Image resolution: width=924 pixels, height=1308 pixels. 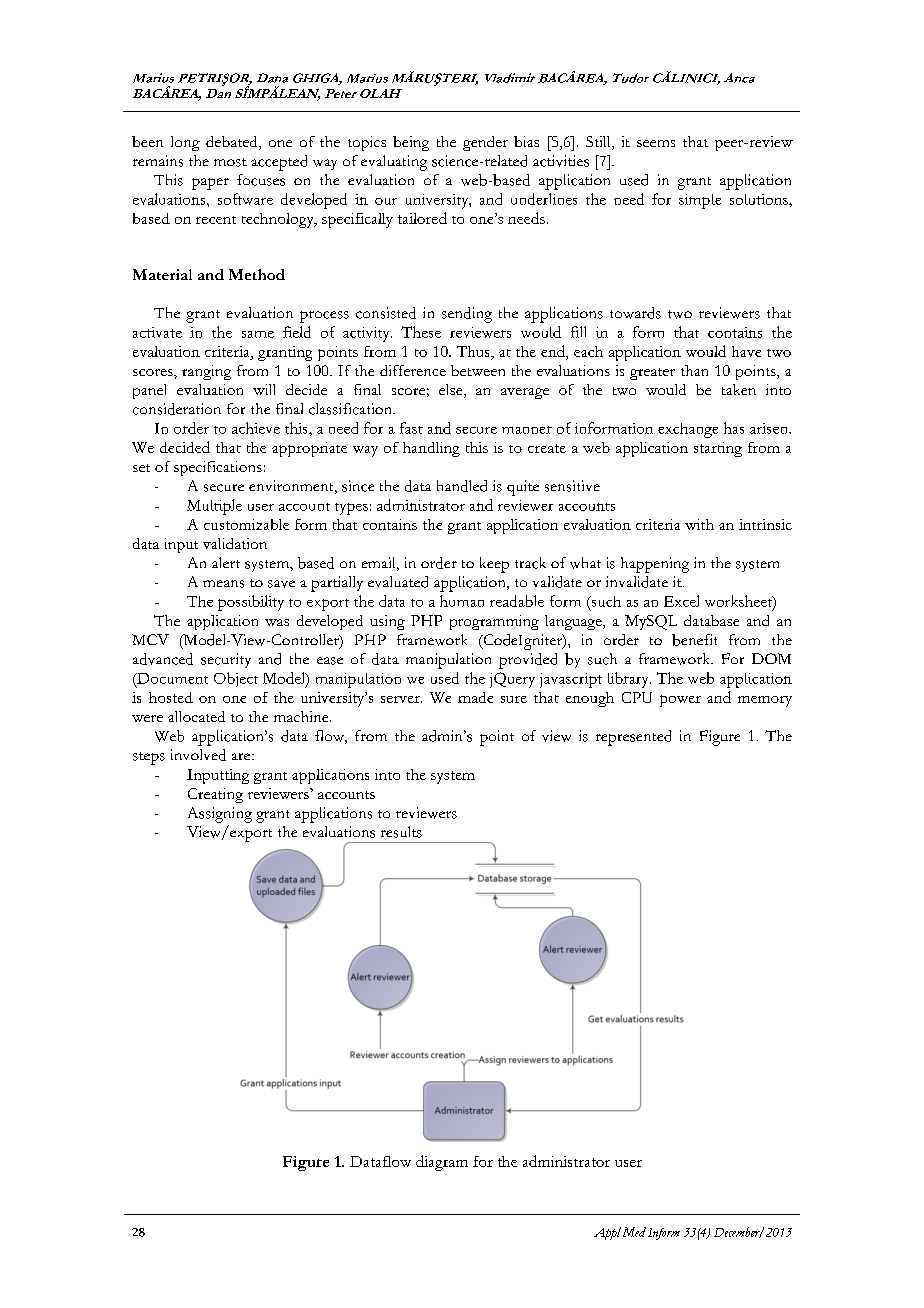 What do you see at coordinates (210, 184) in the document?
I see `paper` at bounding box center [210, 184].
